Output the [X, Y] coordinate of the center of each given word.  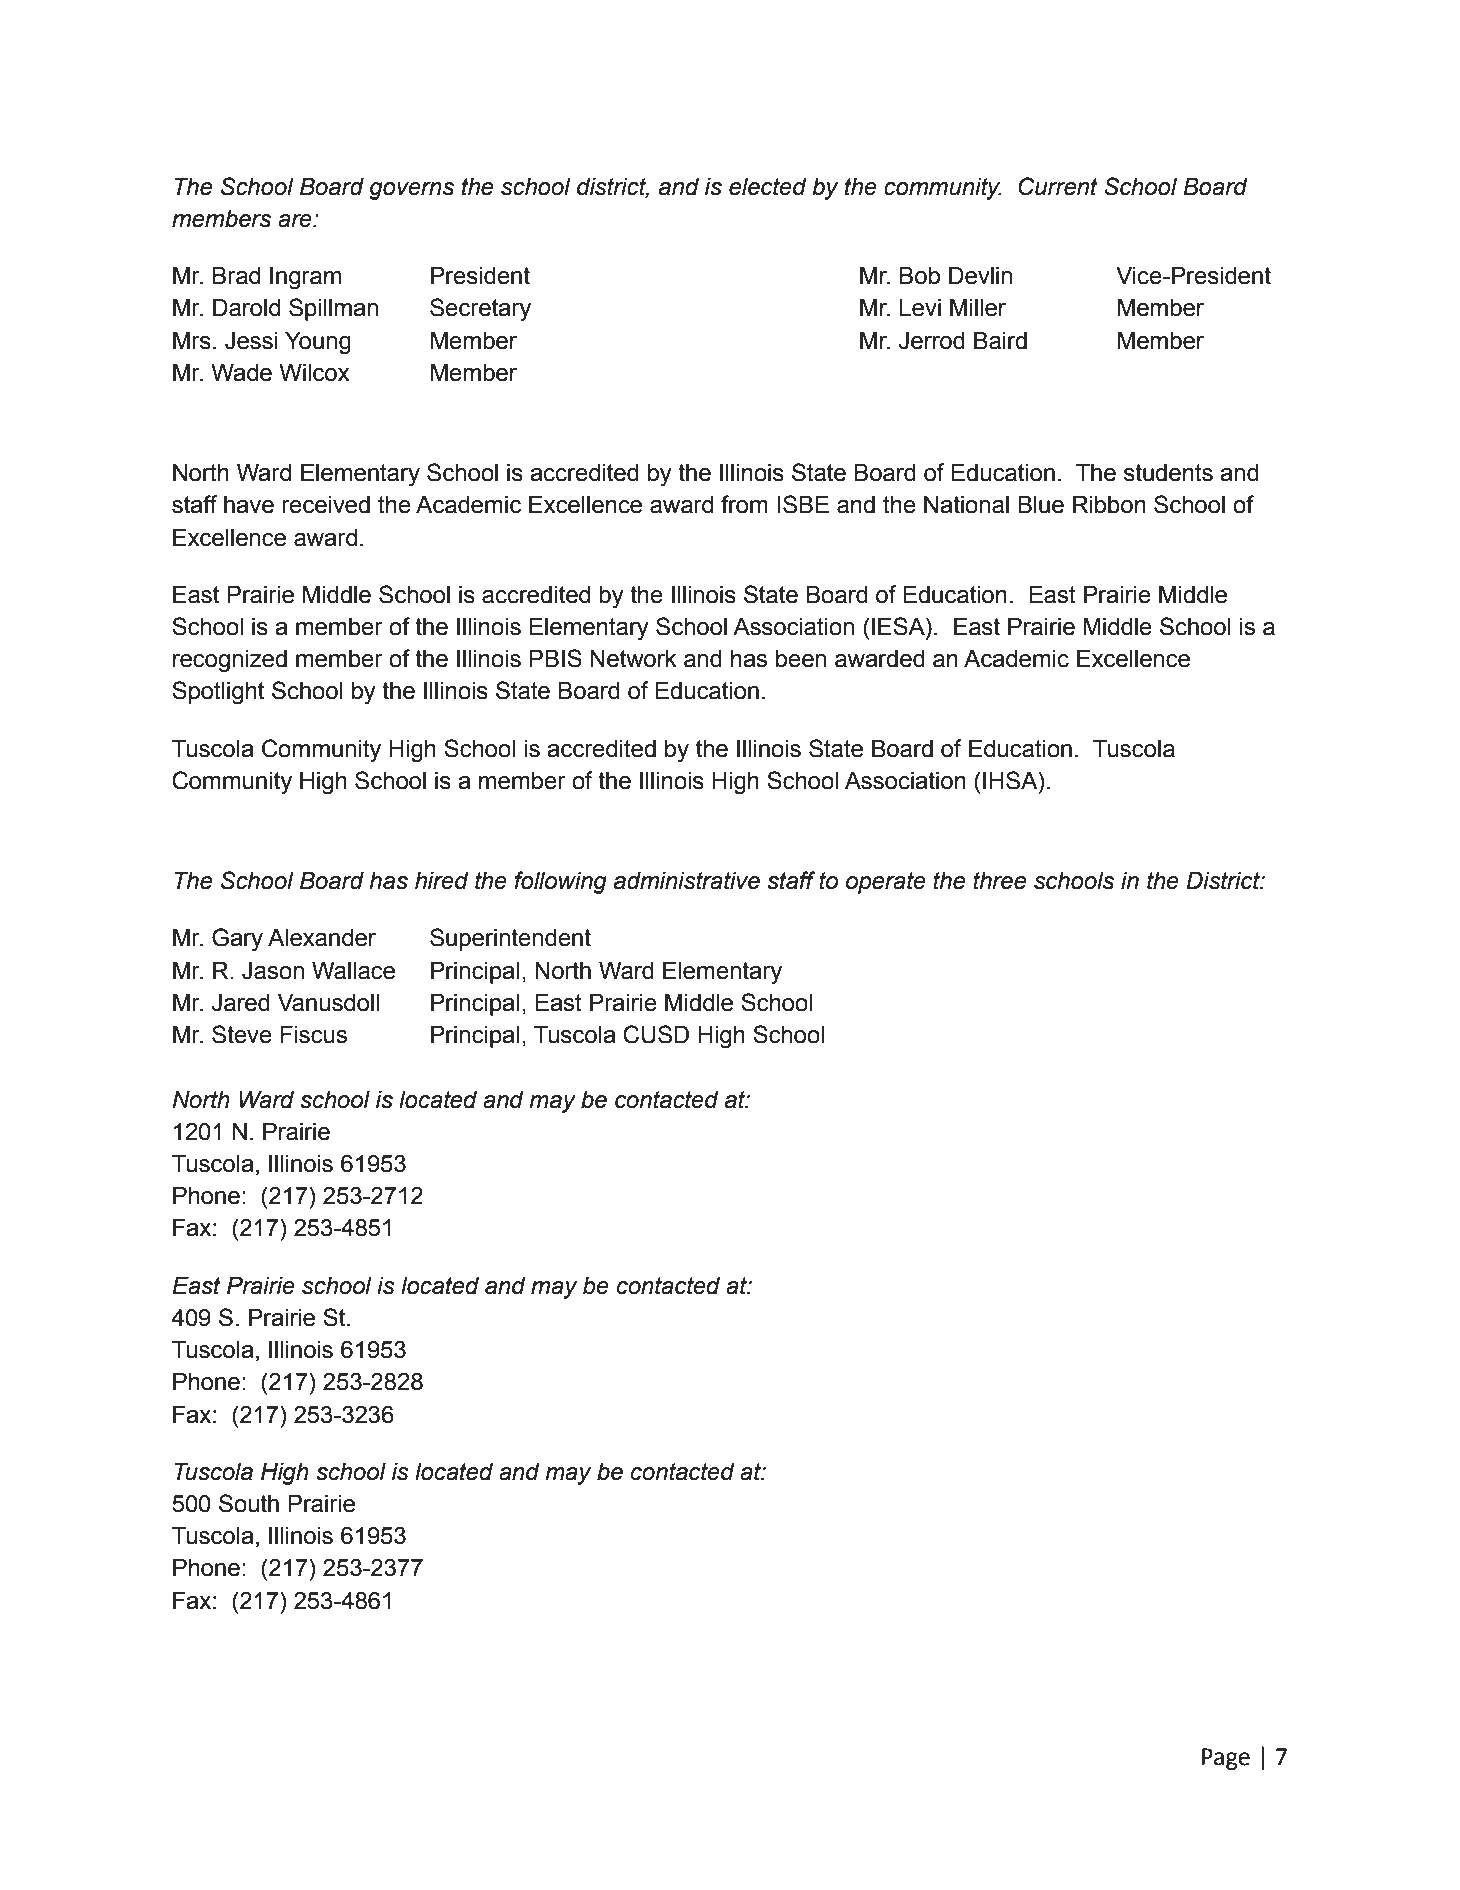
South [249, 1503]
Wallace [353, 971]
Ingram [305, 278]
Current [1058, 186]
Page [1226, 1759]
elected [768, 187]
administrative [687, 881]
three [999, 881]
